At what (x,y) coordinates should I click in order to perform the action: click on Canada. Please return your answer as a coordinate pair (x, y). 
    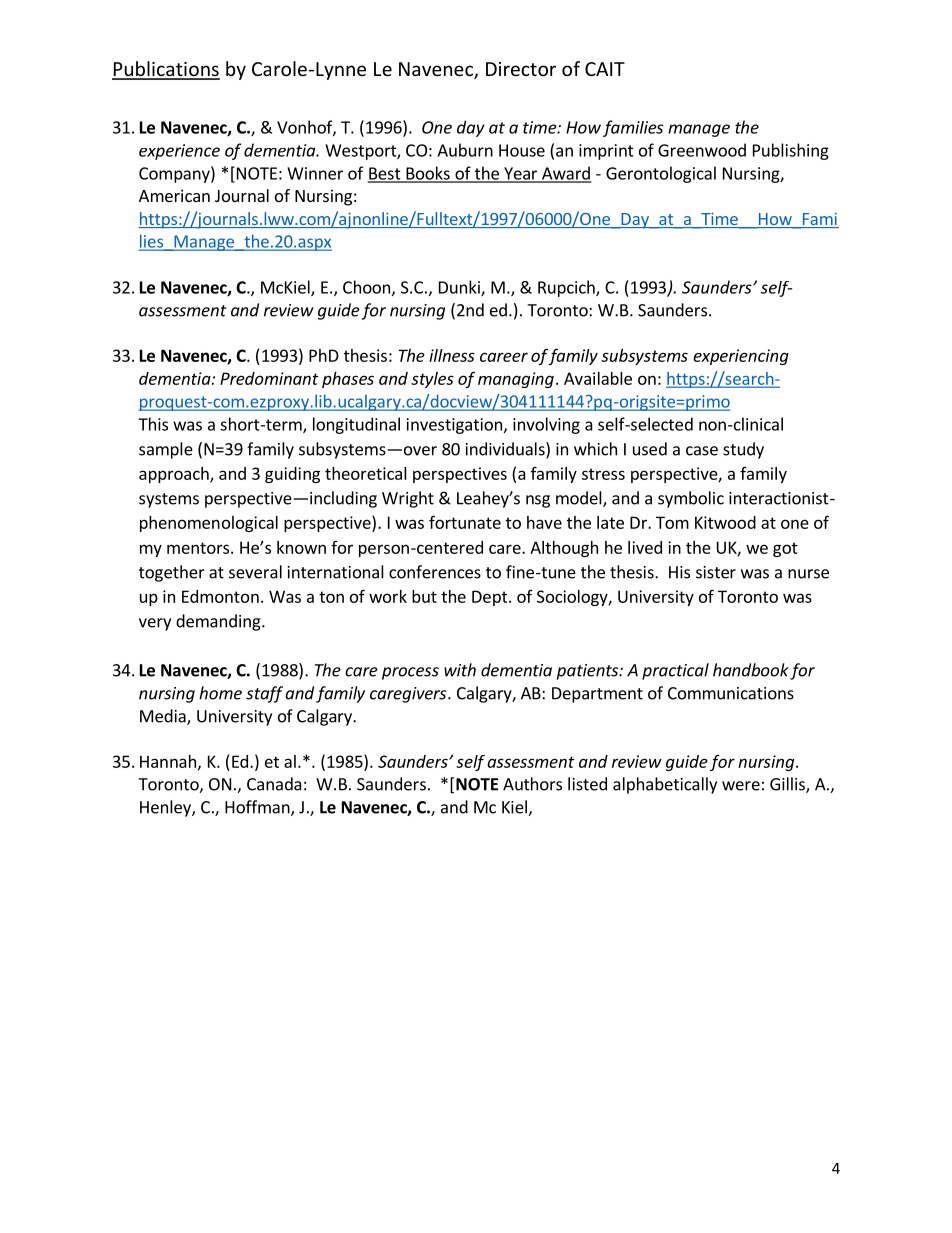
    Looking at the image, I should click on (274, 784).
